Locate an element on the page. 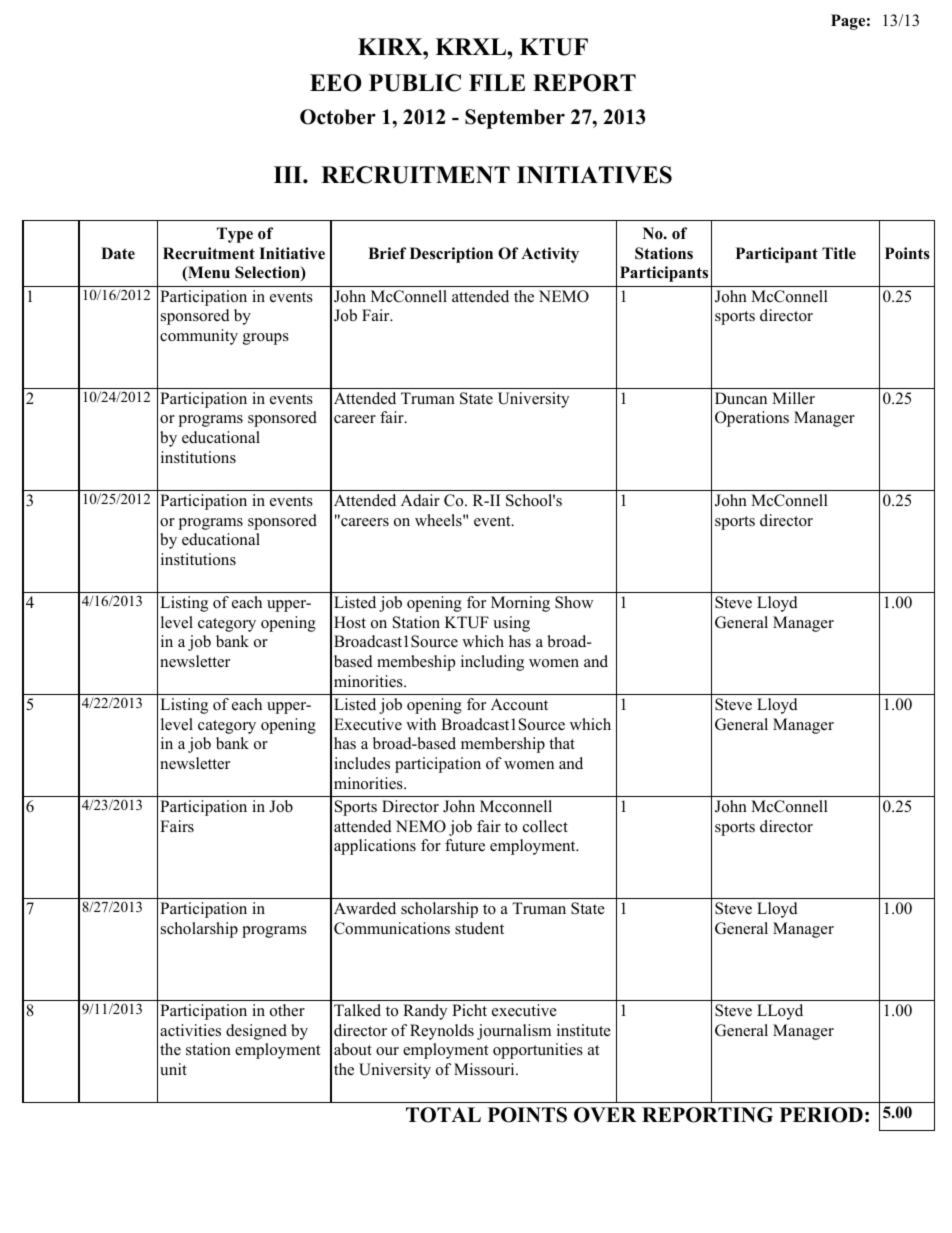 The height and width of the image is (1233, 952). Title is located at coordinates (839, 253).
